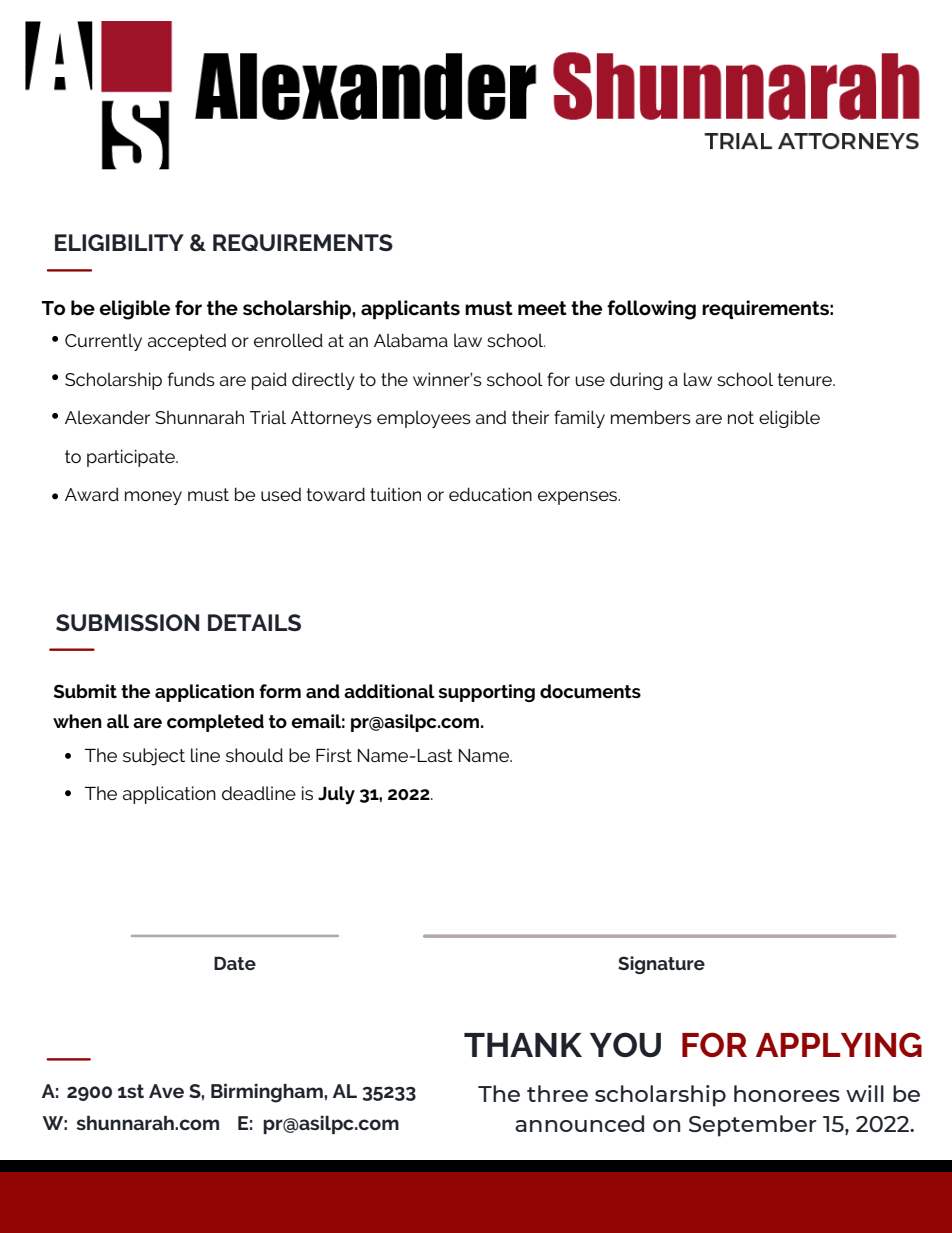  What do you see at coordinates (119, 242) in the screenshot?
I see `ELIGIBILITY` at bounding box center [119, 242].
